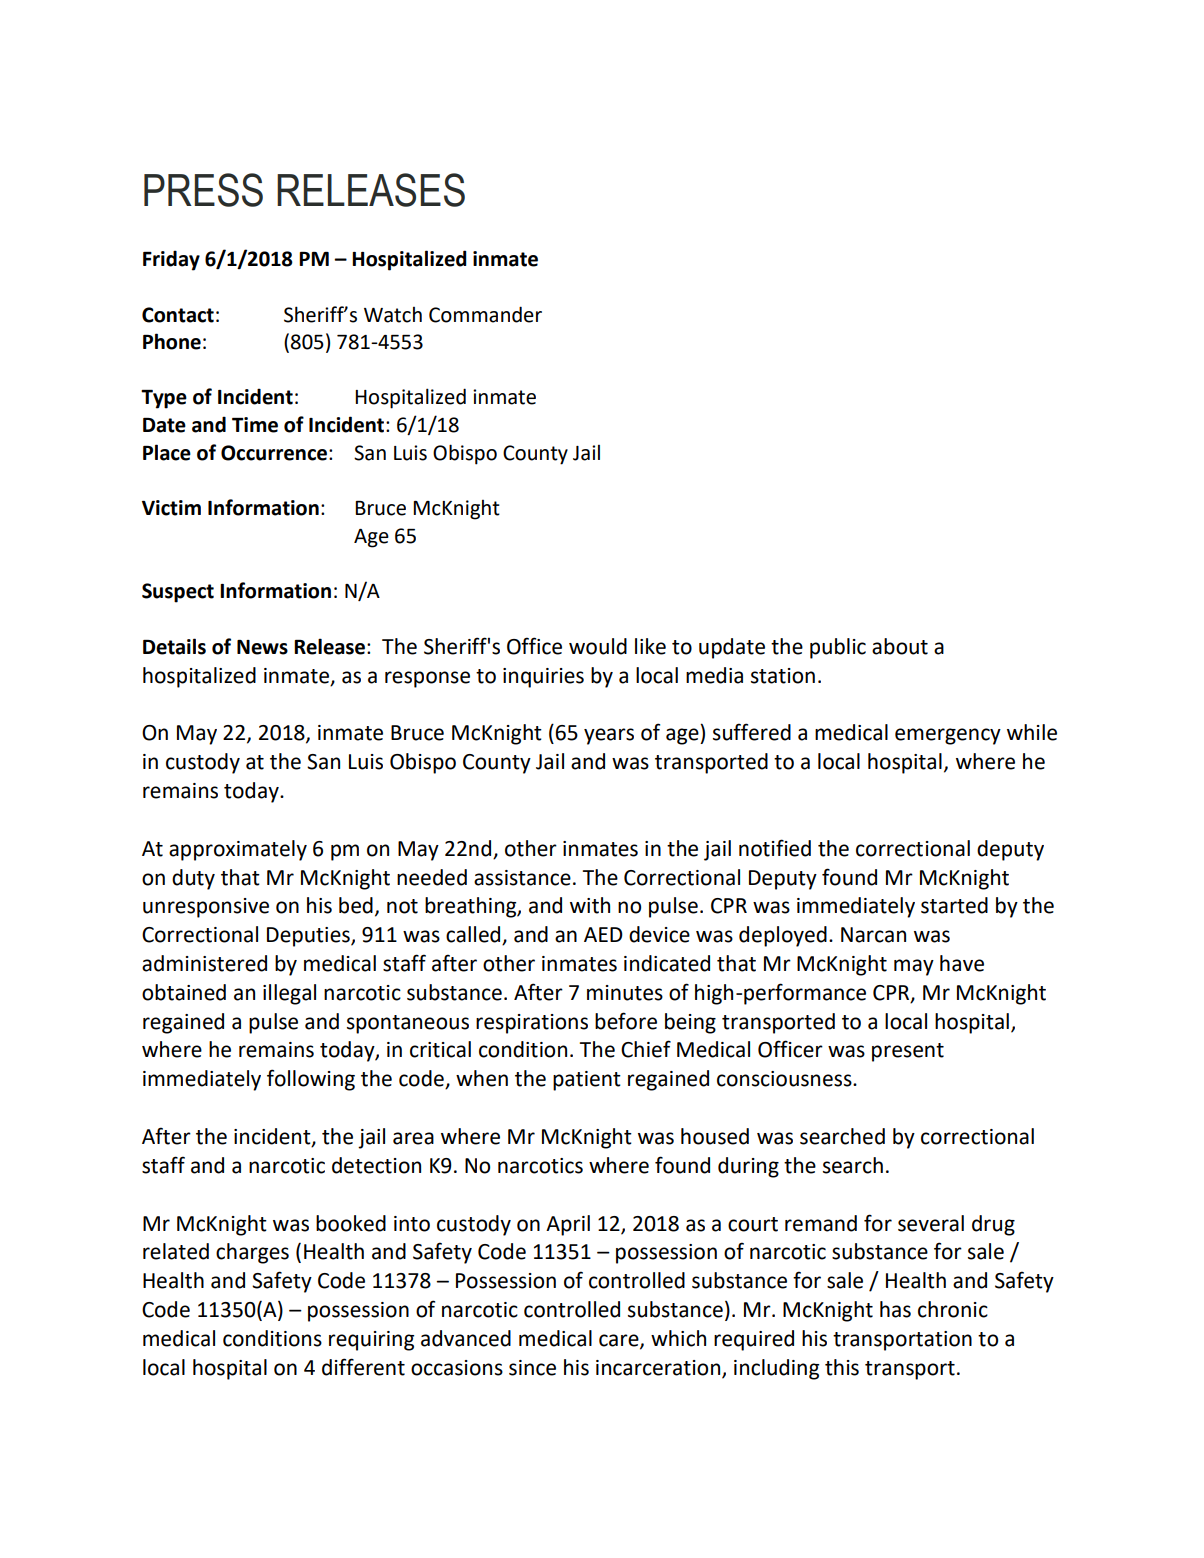  I want to click on Victim, so click(171, 508).
